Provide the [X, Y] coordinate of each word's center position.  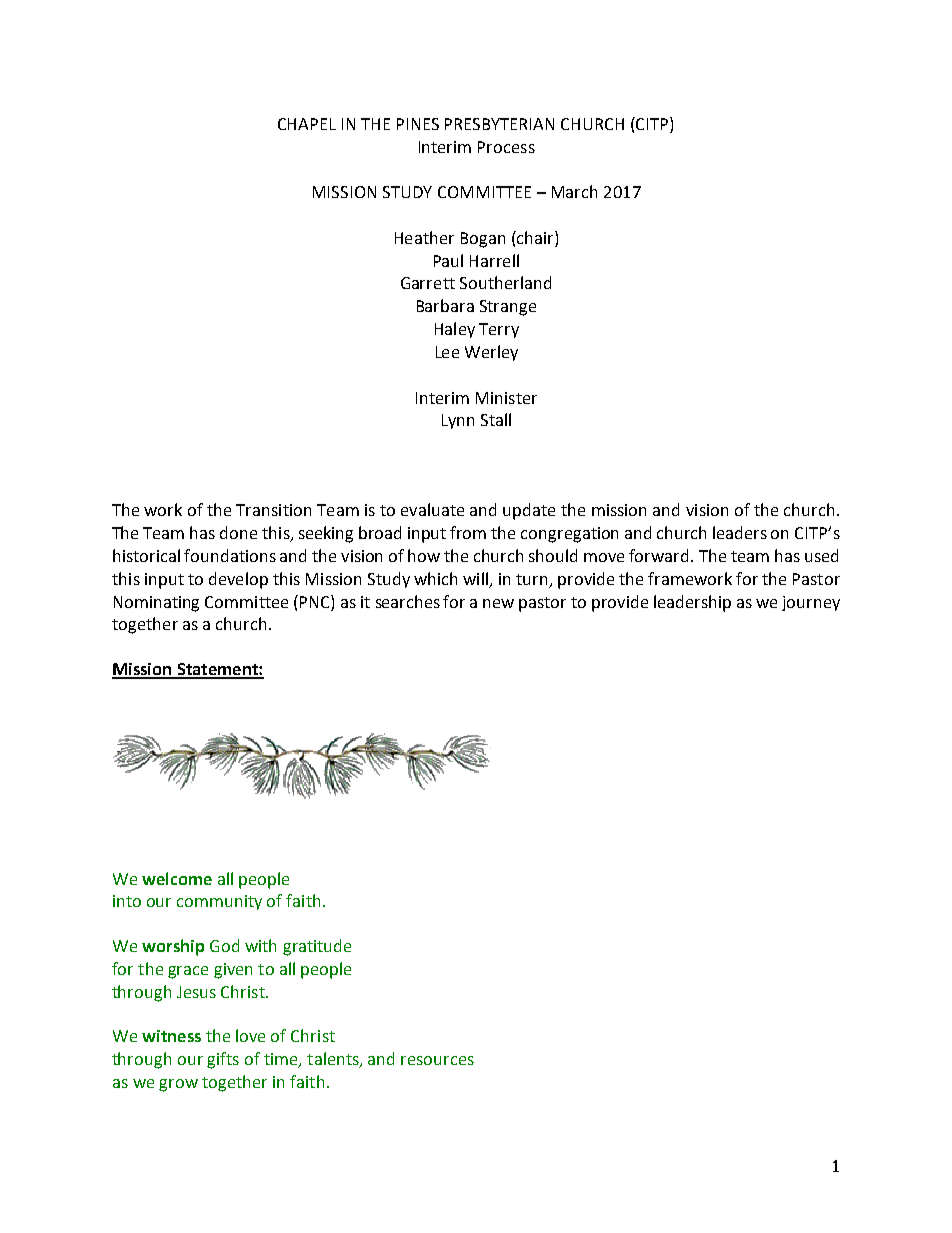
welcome [177, 878]
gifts [223, 1060]
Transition [273, 510]
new [498, 603]
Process [506, 147]
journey [811, 603]
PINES [418, 124]
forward [658, 555]
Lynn [458, 421]
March [574, 191]
